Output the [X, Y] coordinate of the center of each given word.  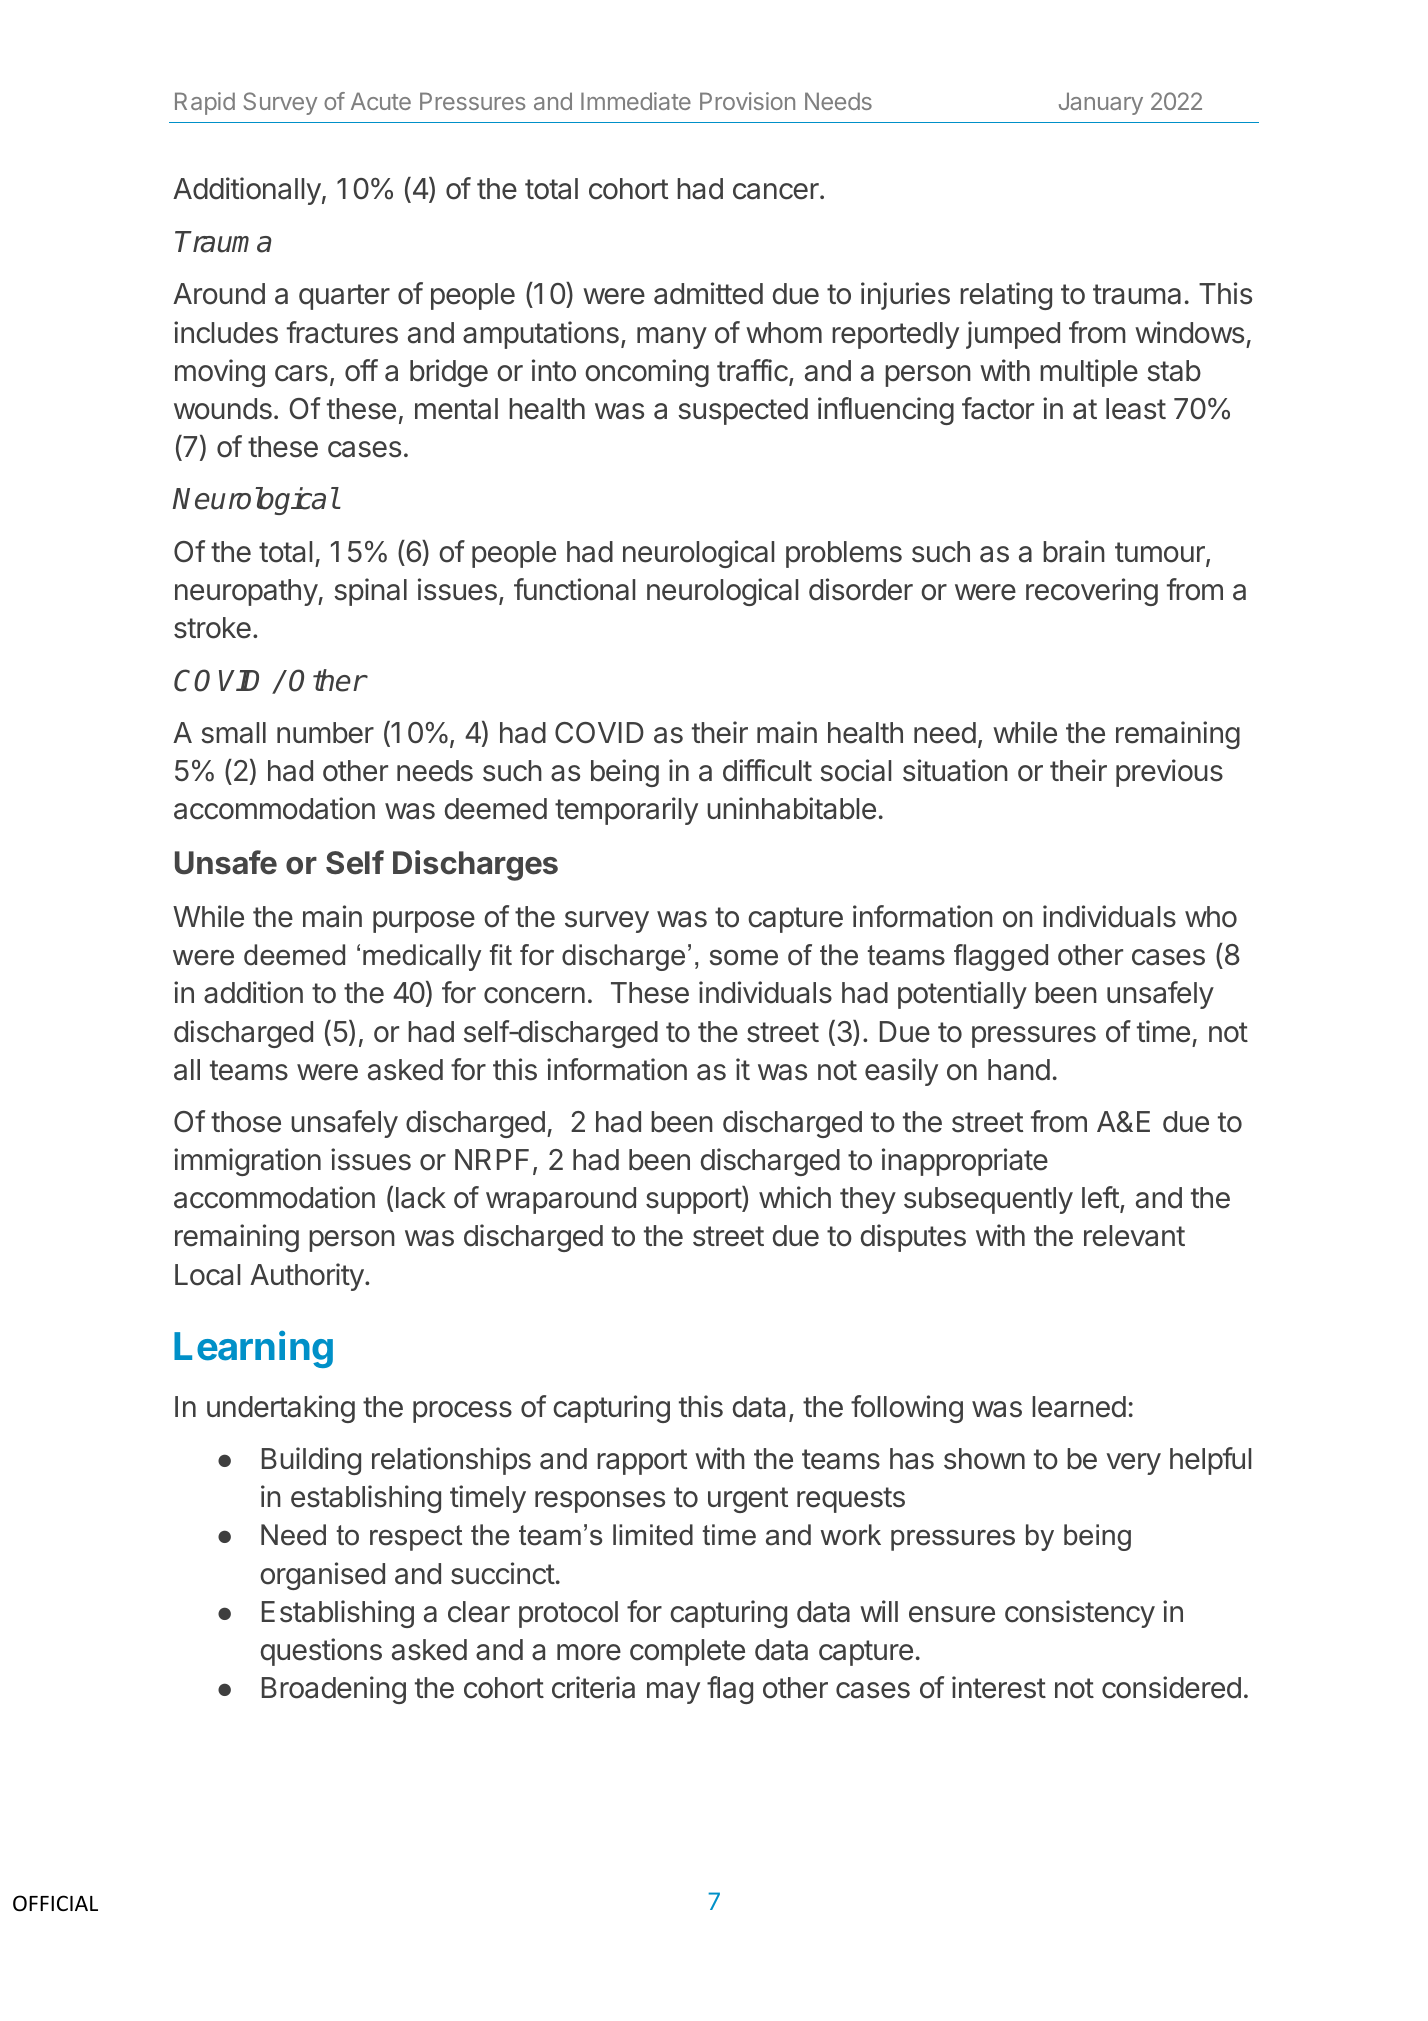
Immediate [636, 101]
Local [207, 1275]
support [694, 1201]
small [233, 733]
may [673, 1693]
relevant [1134, 1236]
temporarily [626, 811]
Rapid [205, 103]
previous [1169, 773]
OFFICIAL [55, 1903]
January [1101, 103]
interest [999, 1687]
